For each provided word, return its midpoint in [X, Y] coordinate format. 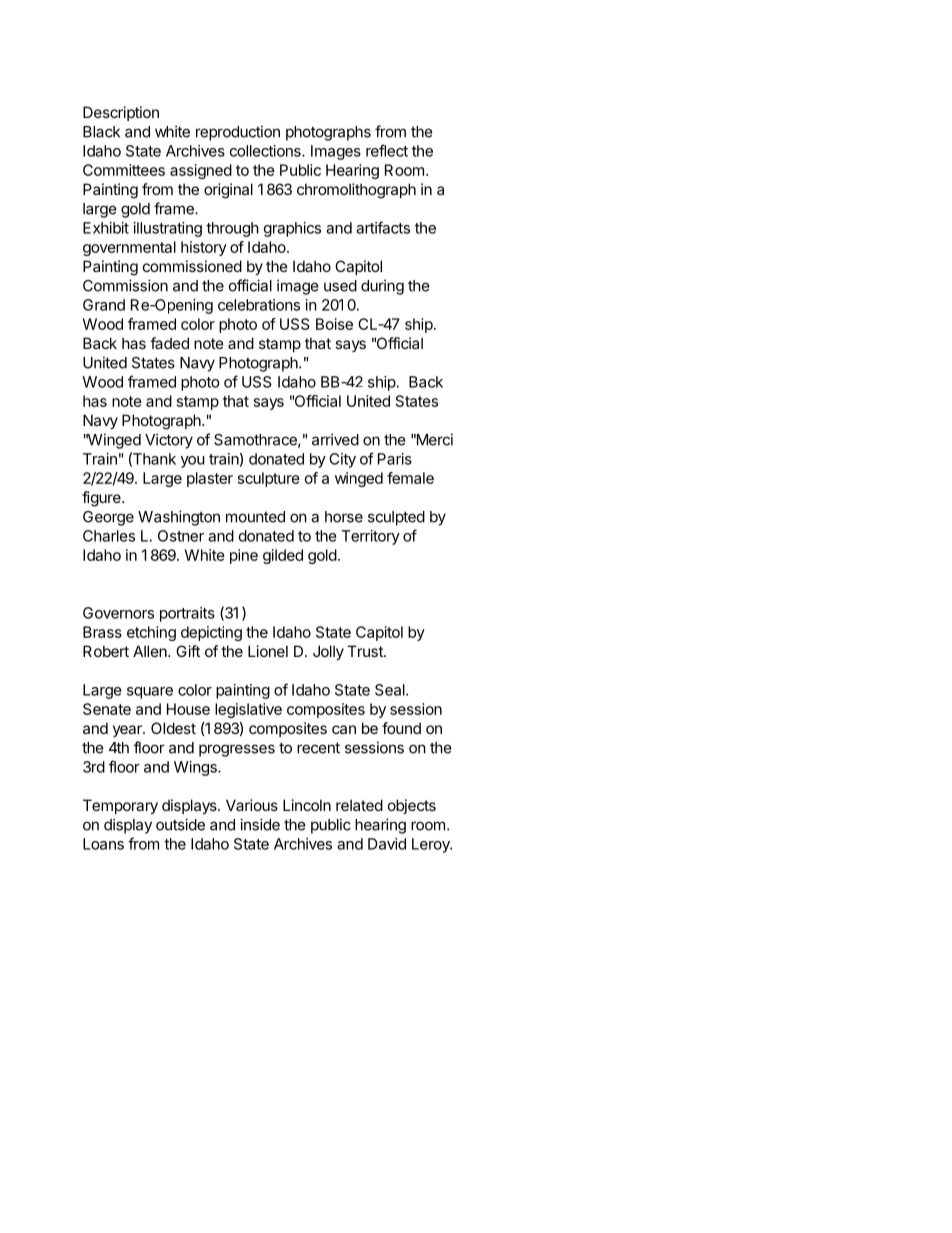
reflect [387, 150]
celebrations [259, 305]
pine [244, 556]
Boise [334, 324]
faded [169, 343]
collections [266, 151]
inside [260, 824]
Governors [118, 613]
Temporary [120, 806]
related [359, 805]
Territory [370, 537]
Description [121, 113]
